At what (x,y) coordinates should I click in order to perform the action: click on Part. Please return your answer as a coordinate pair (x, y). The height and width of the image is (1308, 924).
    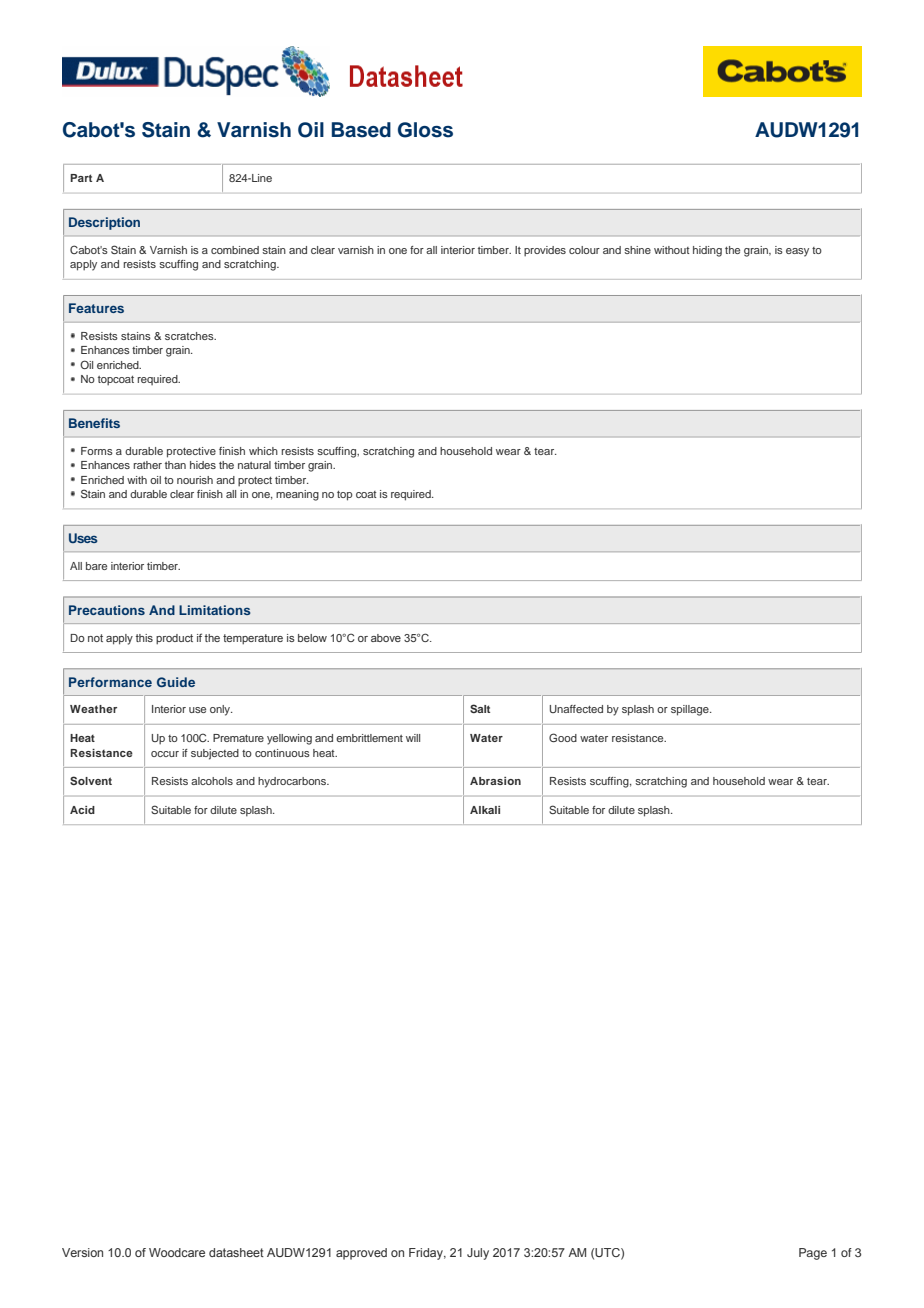
    Looking at the image, I should click on (81, 178).
